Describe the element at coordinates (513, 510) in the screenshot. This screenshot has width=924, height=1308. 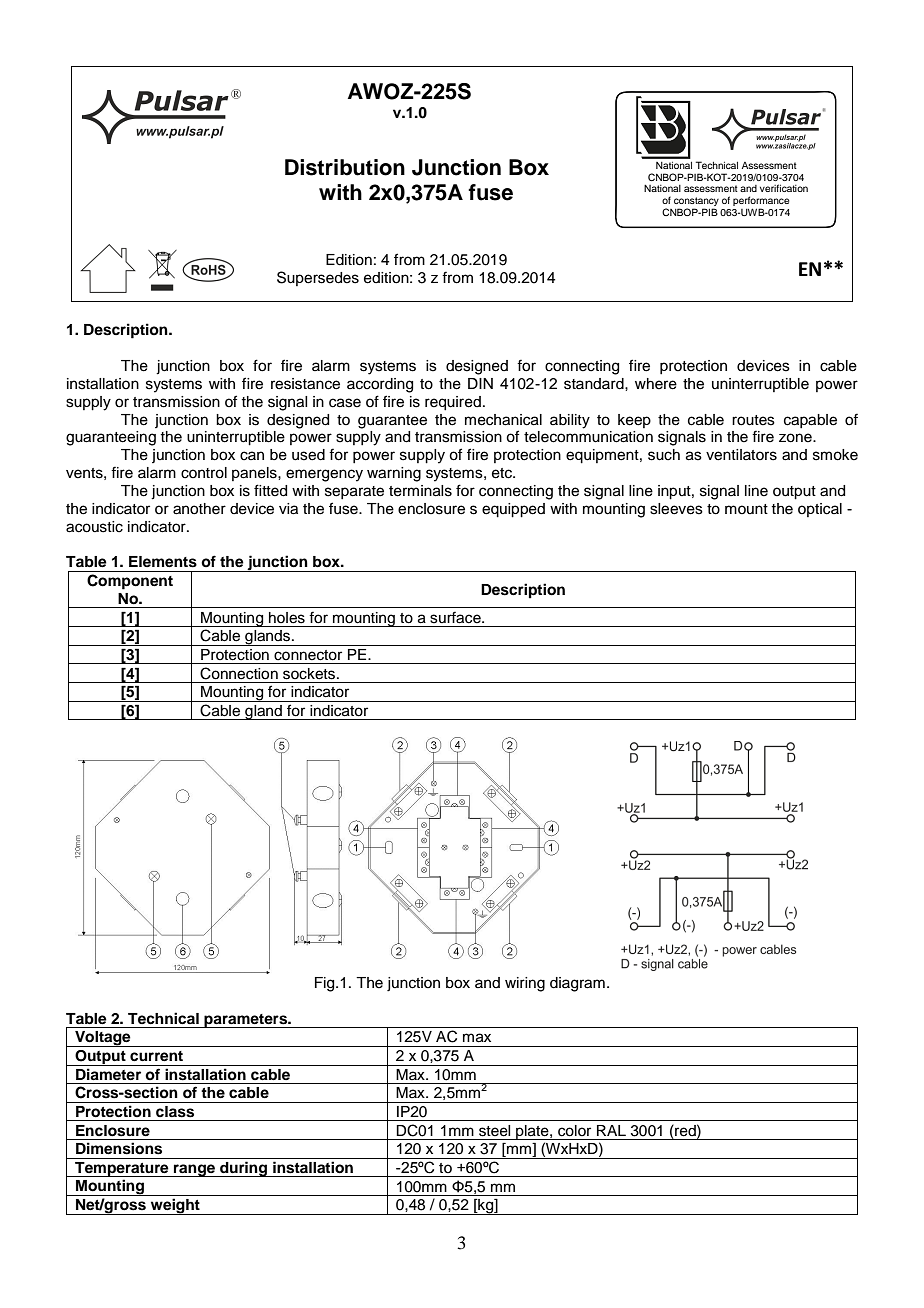
I see `equipped` at that location.
